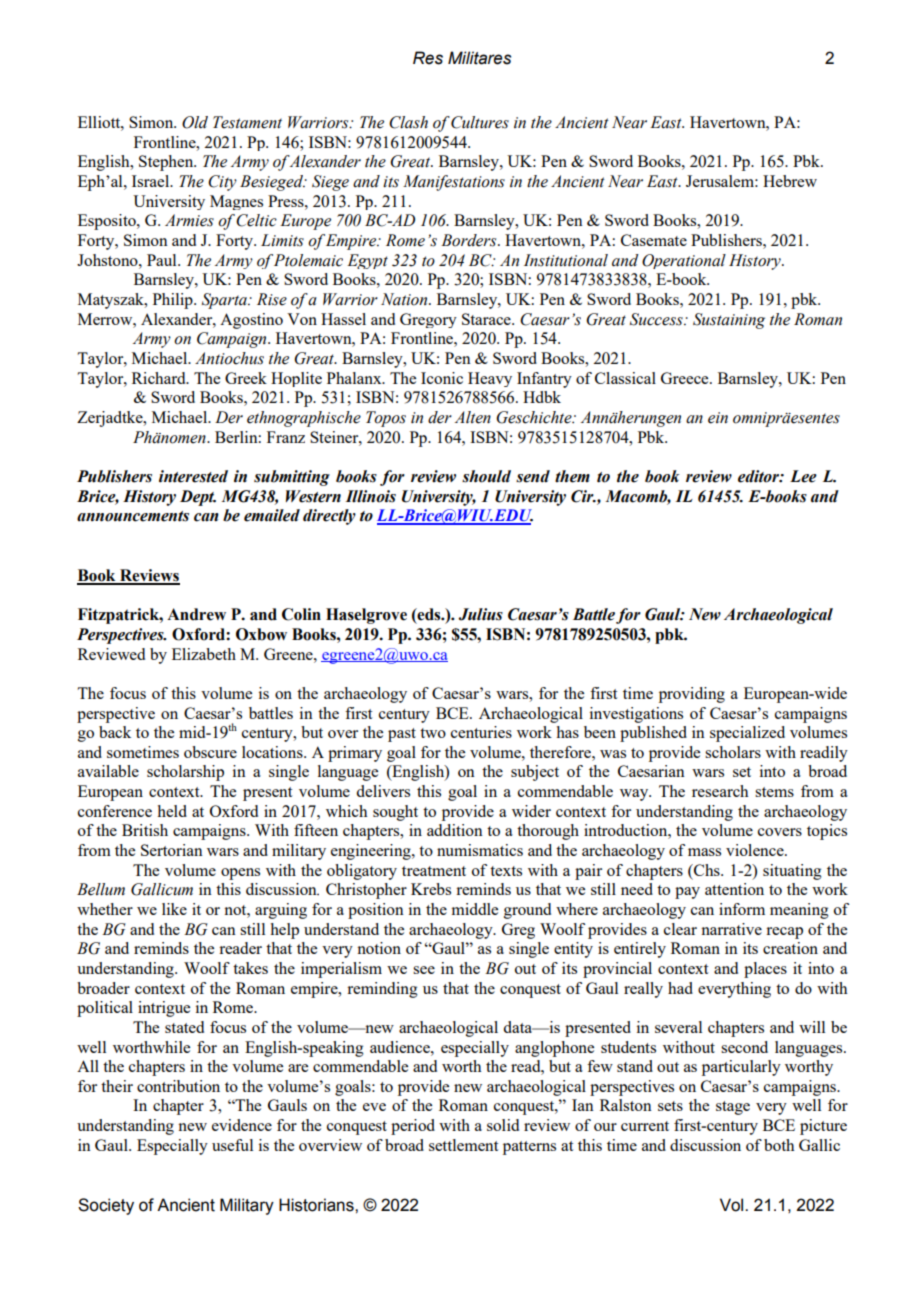 The image size is (924, 1308). What do you see at coordinates (692, 695) in the screenshot?
I see `providing` at bounding box center [692, 695].
